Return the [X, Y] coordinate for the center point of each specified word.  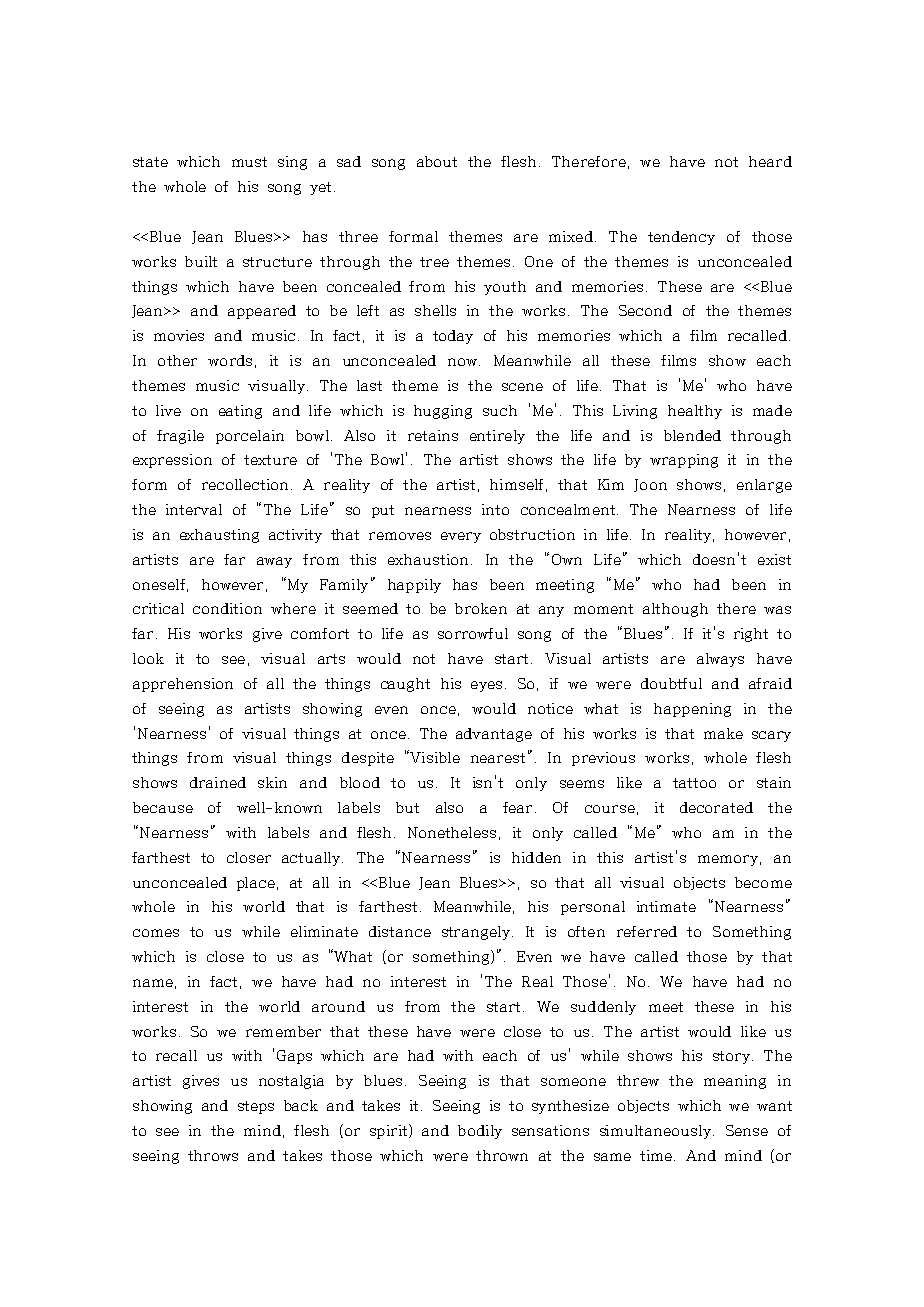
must [249, 162]
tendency [681, 238]
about [437, 161]
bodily [480, 1132]
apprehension [183, 685]
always [720, 660]
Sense [747, 1130]
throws [213, 1155]
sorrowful [473, 633]
